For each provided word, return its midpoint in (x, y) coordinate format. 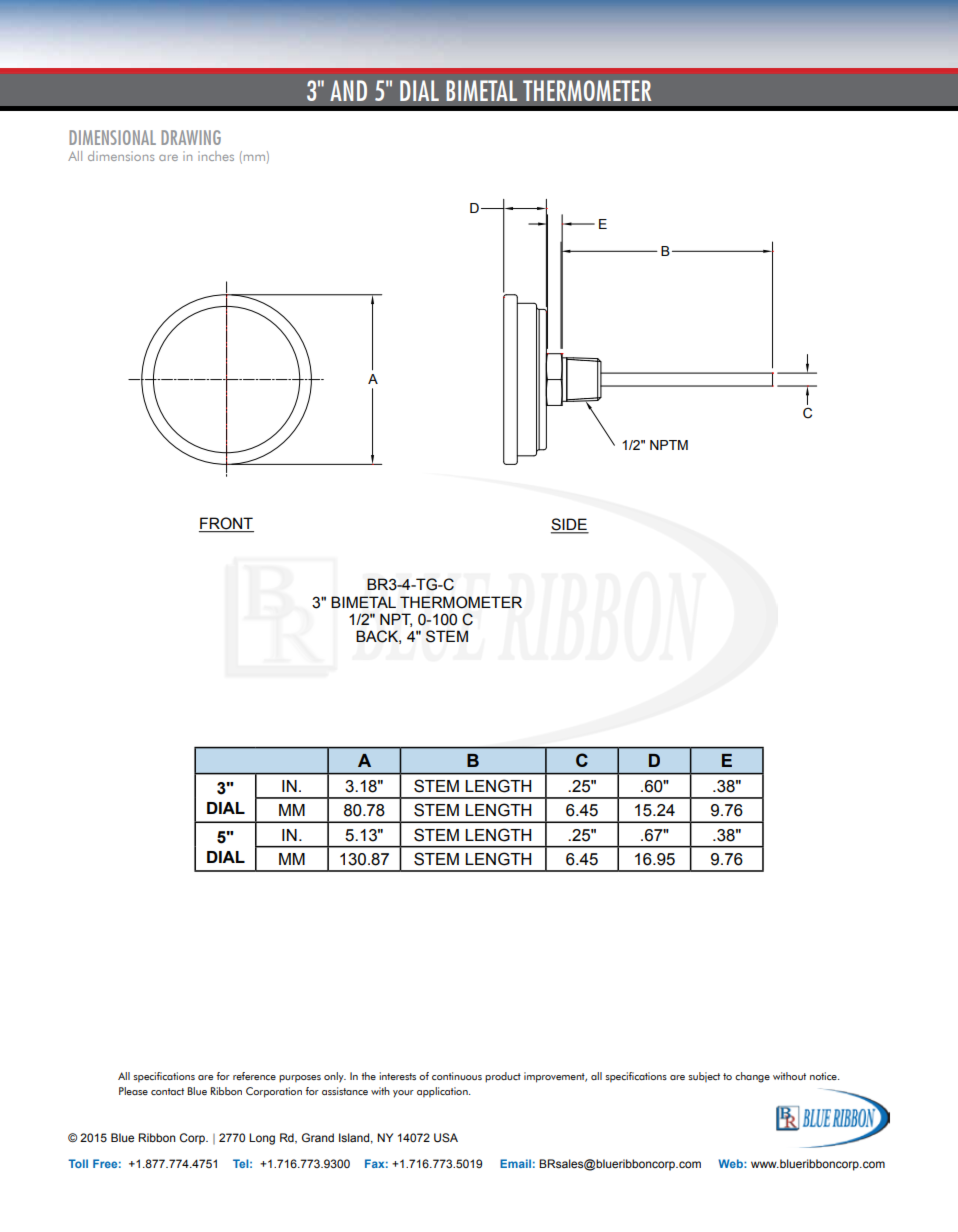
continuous (457, 1076)
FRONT (226, 524)
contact (167, 1091)
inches (216, 156)
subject (704, 1077)
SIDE (570, 525)
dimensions (121, 156)
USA (446, 1138)
